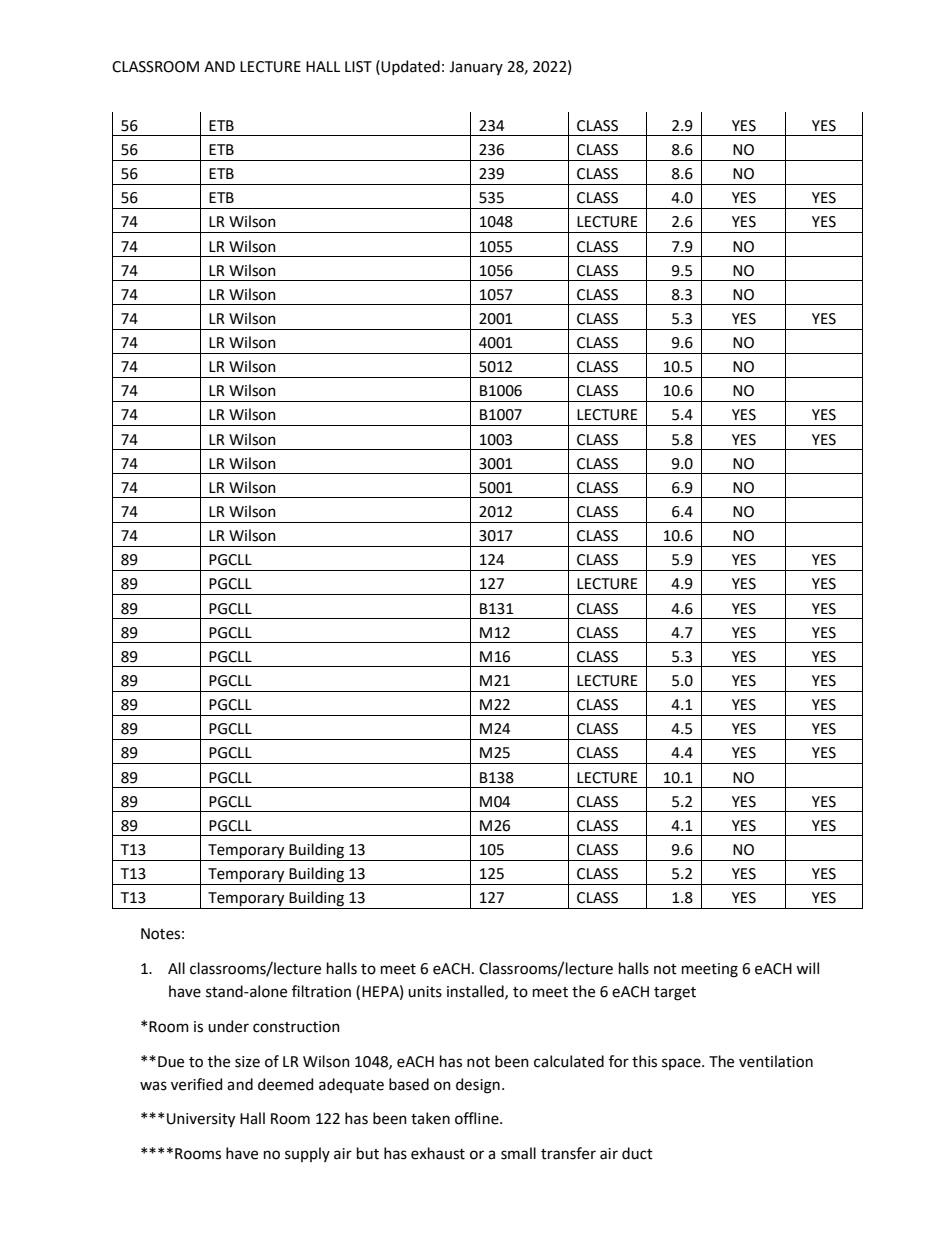 The height and width of the screenshot is (1233, 952). I want to click on LIST, so click(358, 67).
